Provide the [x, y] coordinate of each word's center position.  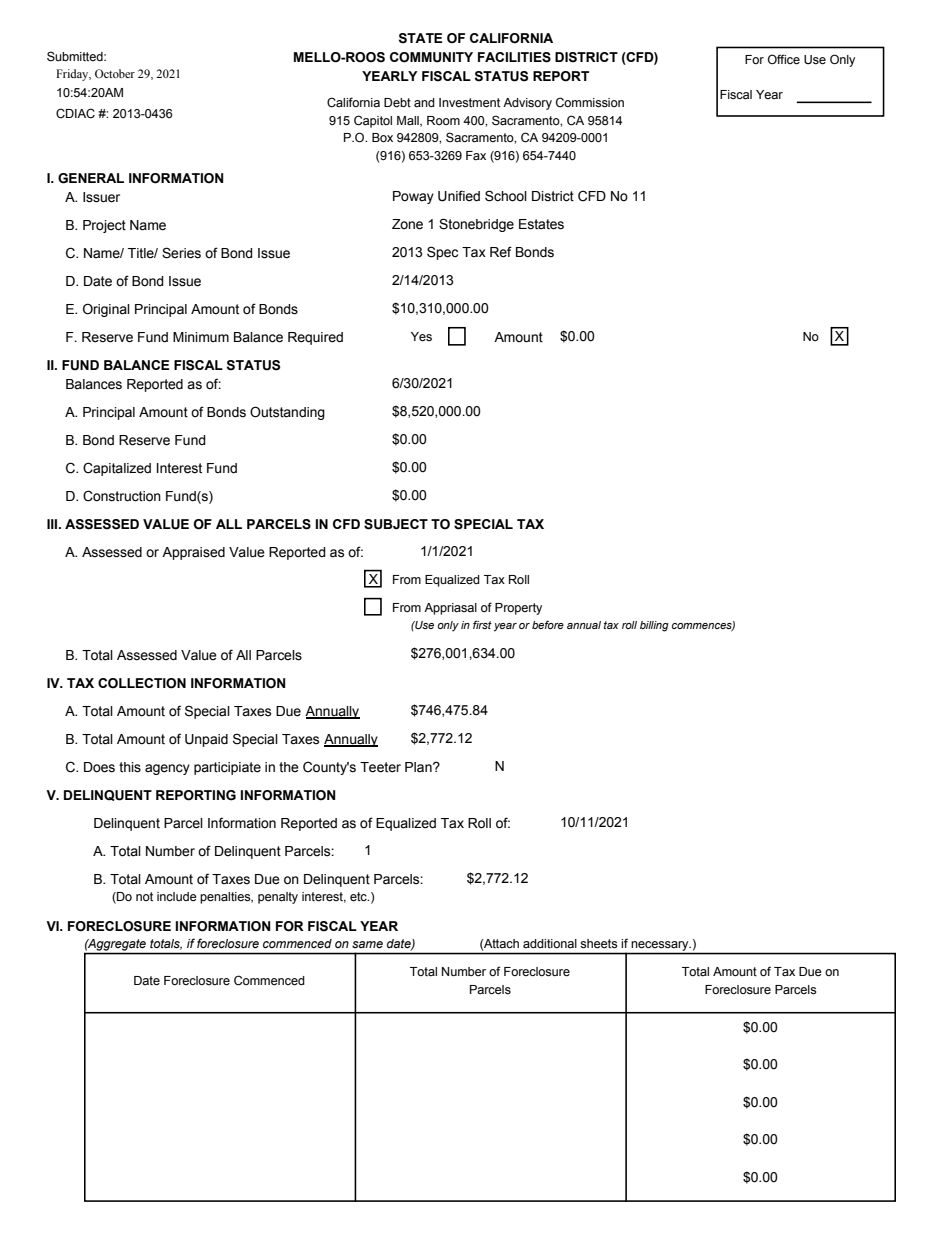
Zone [407, 224]
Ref [501, 252]
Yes [421, 337]
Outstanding [287, 413]
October [115, 73]
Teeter [380, 767]
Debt [397, 103]
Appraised [193, 553]
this [130, 767]
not [144, 896]
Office [784, 59]
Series [181, 253]
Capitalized [117, 469]
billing [654, 626]
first [482, 624]
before [548, 624]
